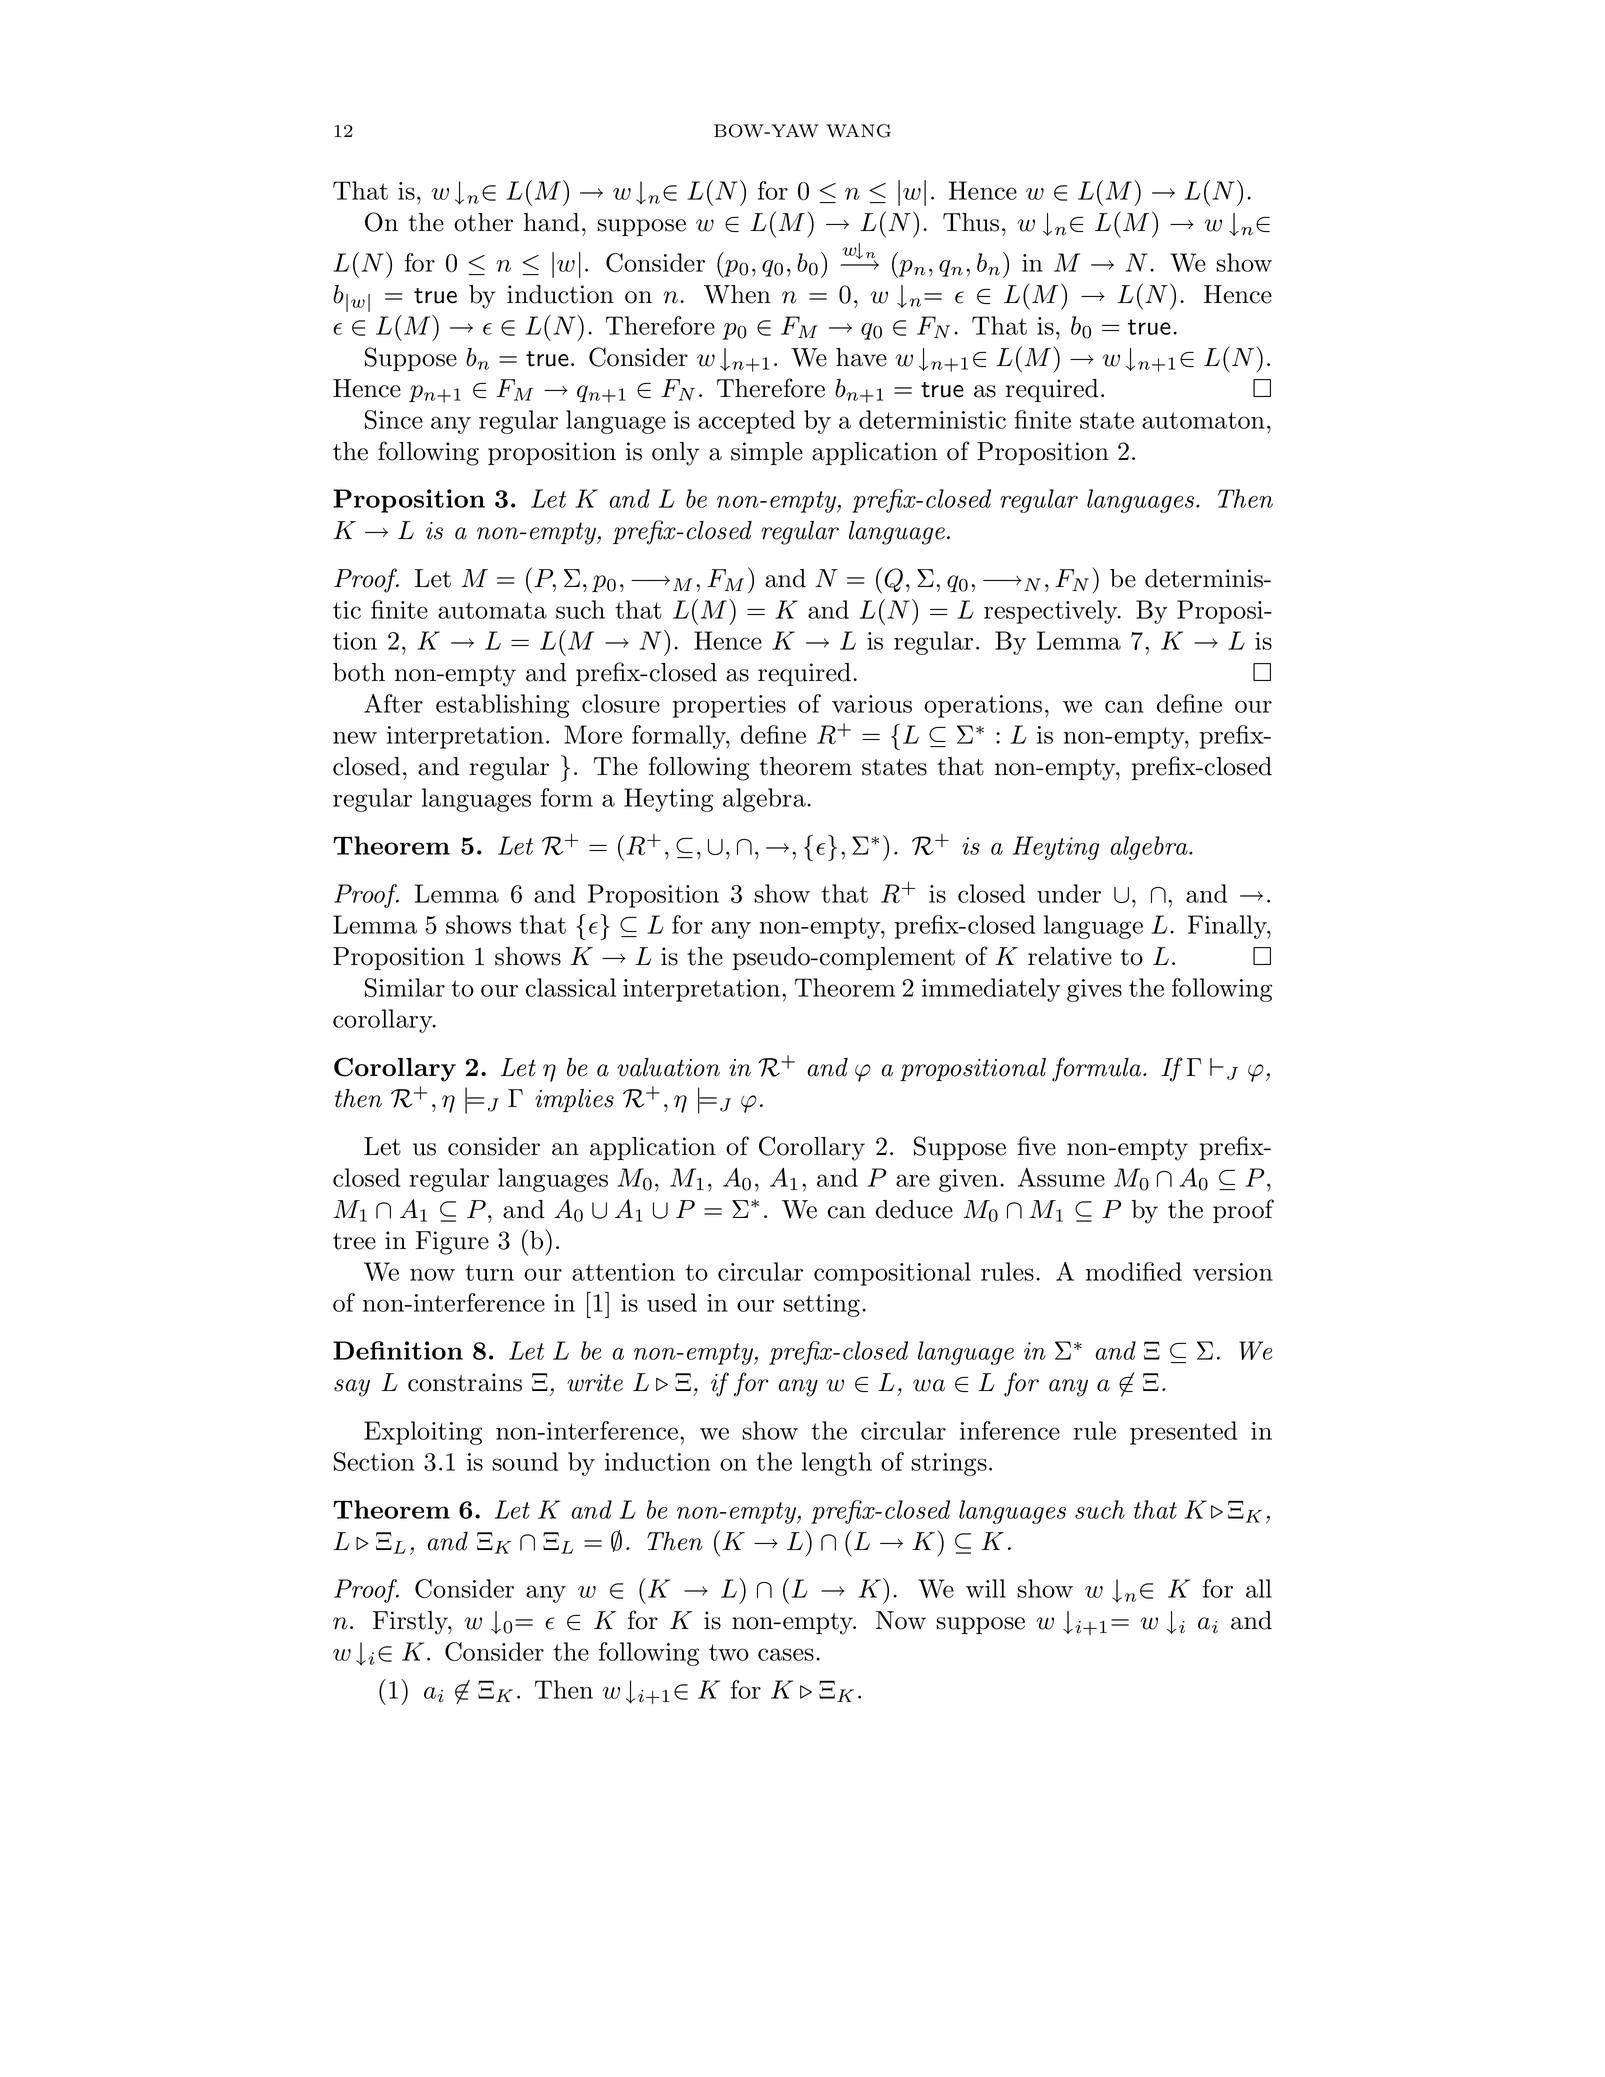 The image size is (1605, 2077). I want to click on sound, so click(525, 1461).
